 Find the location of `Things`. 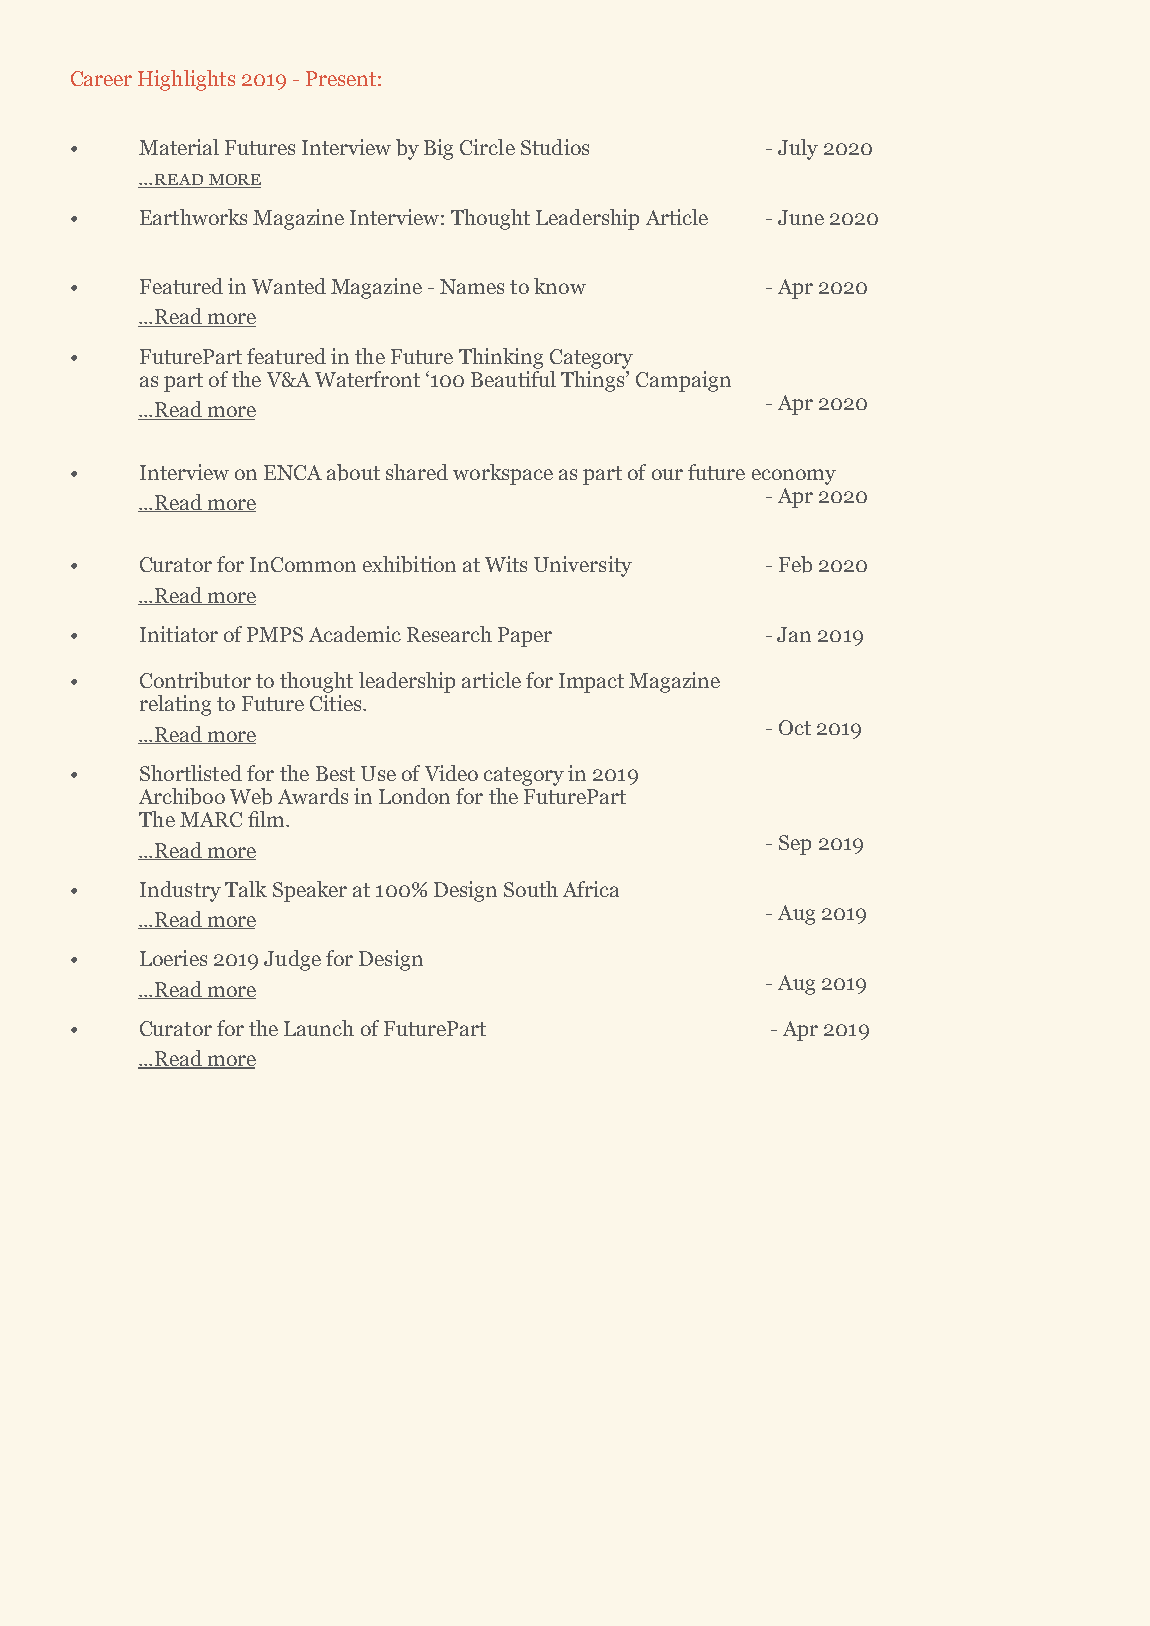

Things is located at coordinates (594, 380).
